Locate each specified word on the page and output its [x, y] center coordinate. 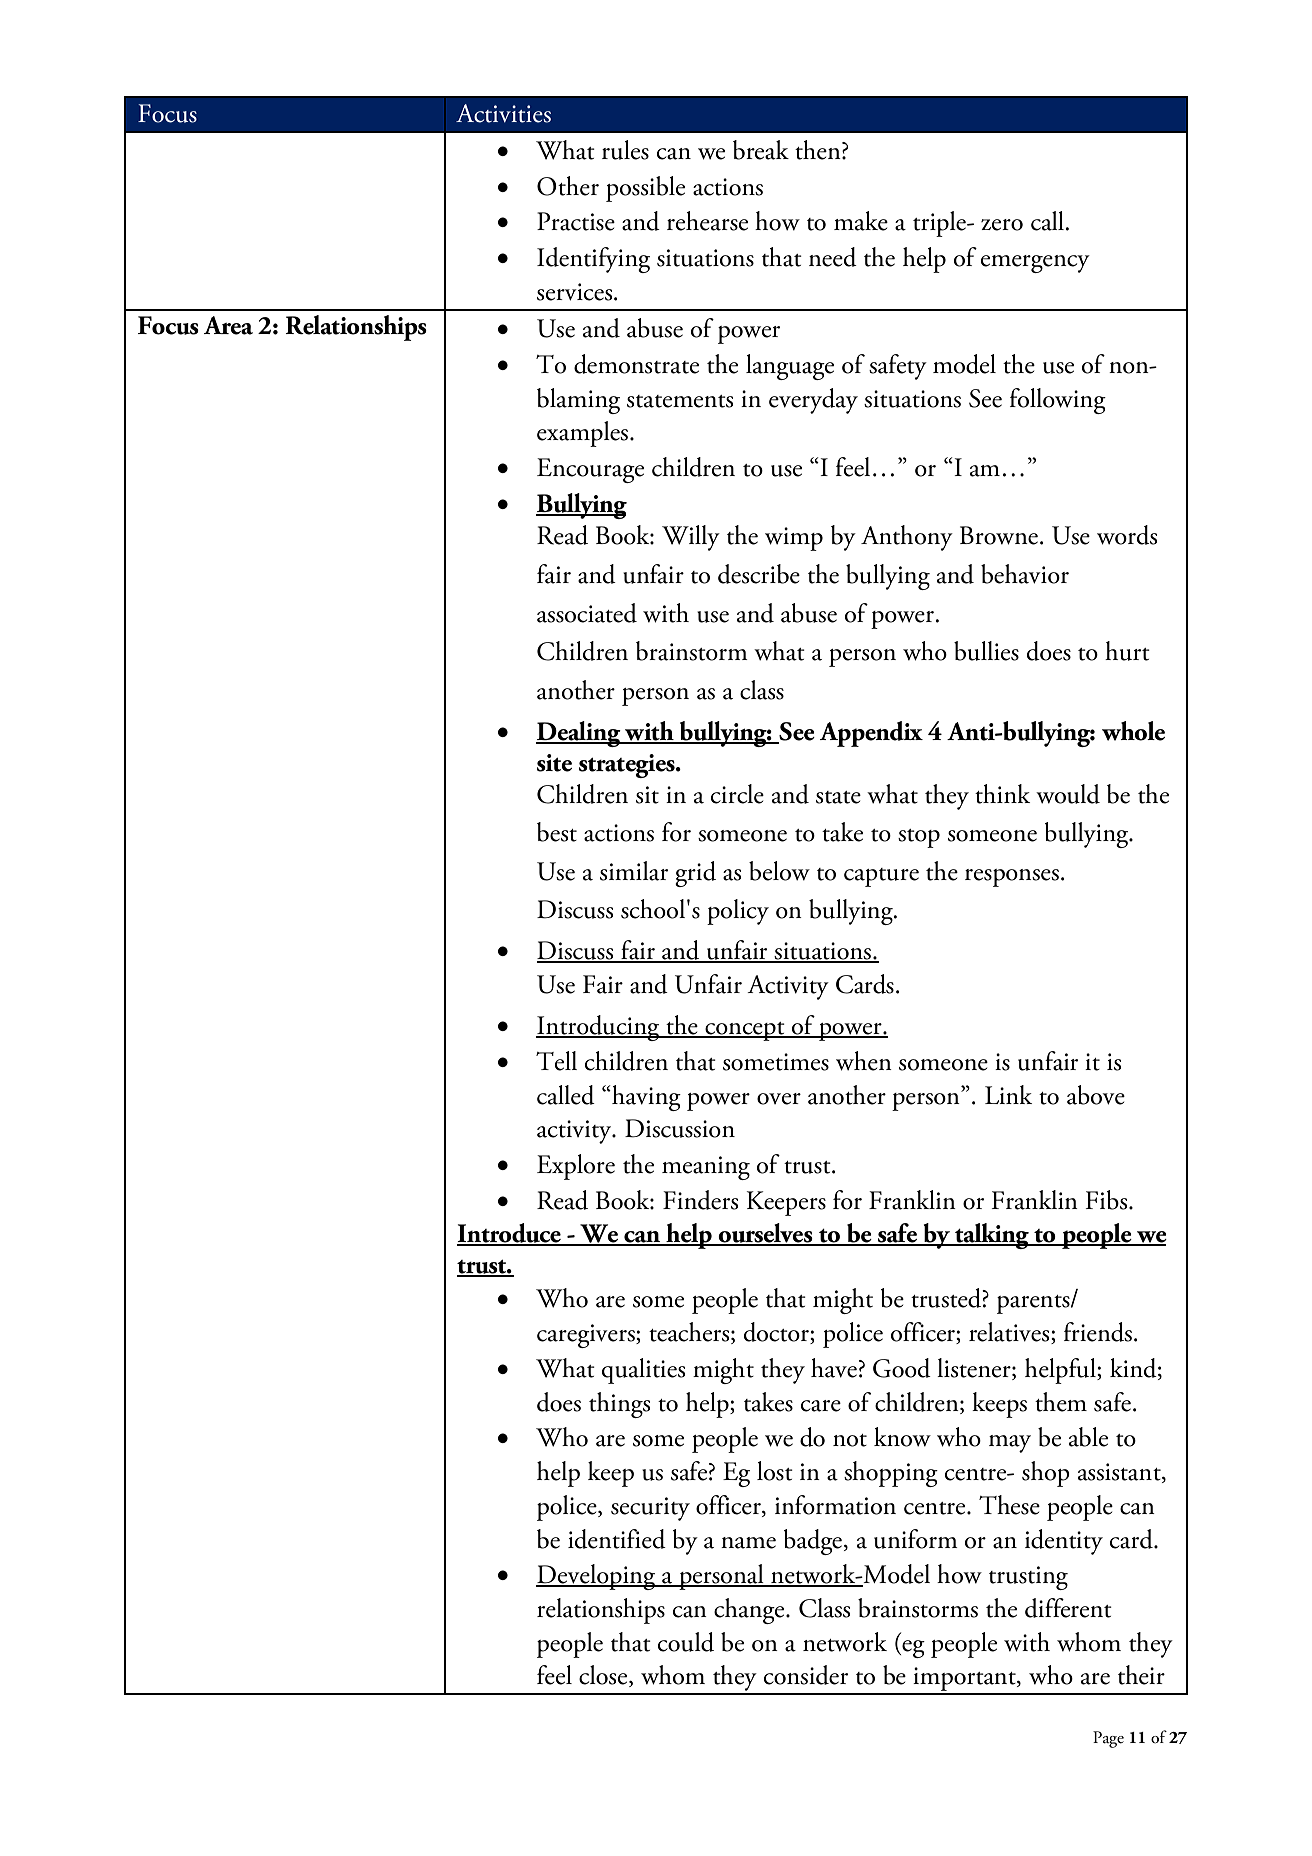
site [554, 763]
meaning [706, 1168]
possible [645, 189]
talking [992, 1236]
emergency [1035, 264]
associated [587, 613]
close [604, 1676]
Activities [503, 113]
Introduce [510, 1234]
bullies [986, 651]
